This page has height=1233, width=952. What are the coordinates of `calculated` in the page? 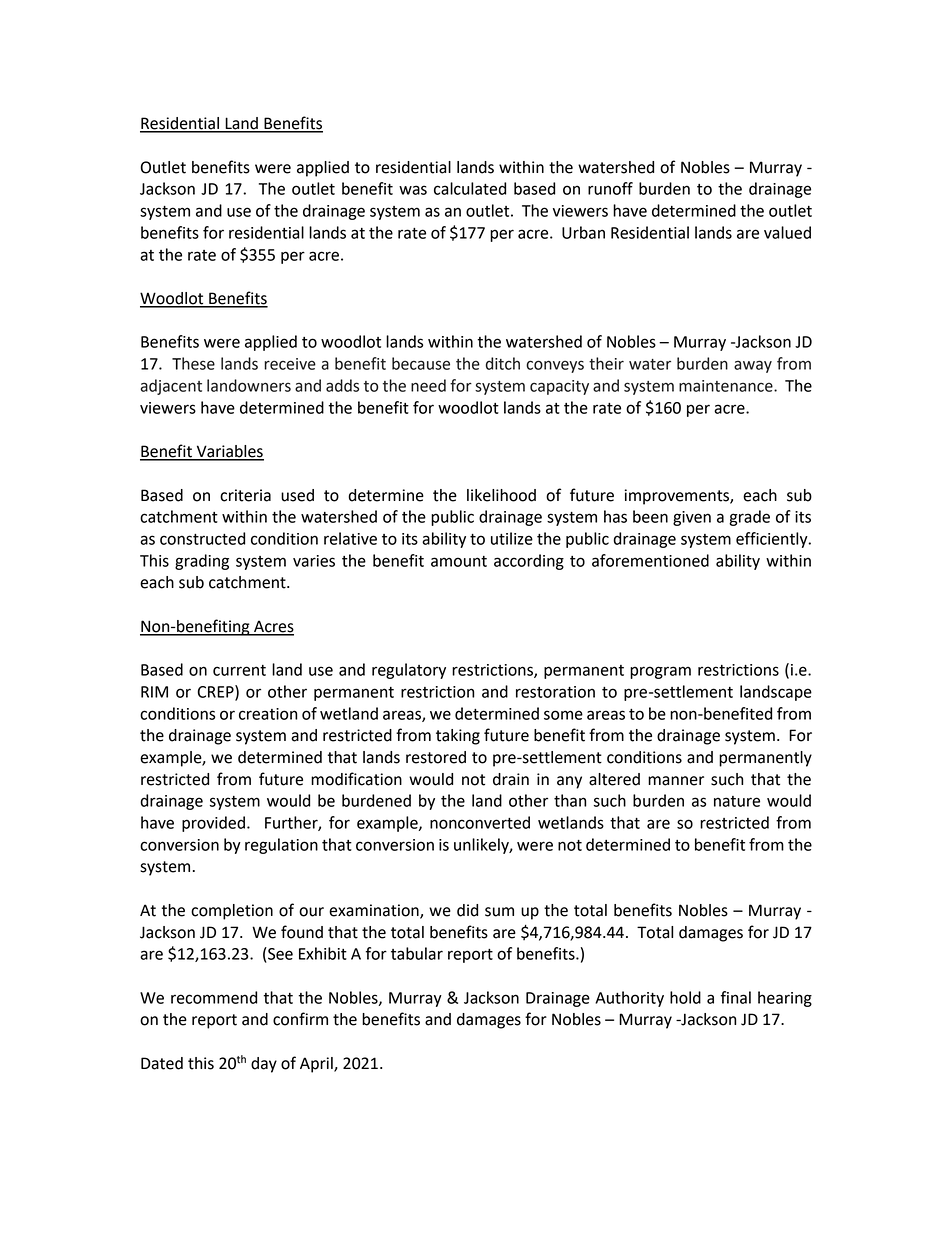 It's located at (470, 188).
